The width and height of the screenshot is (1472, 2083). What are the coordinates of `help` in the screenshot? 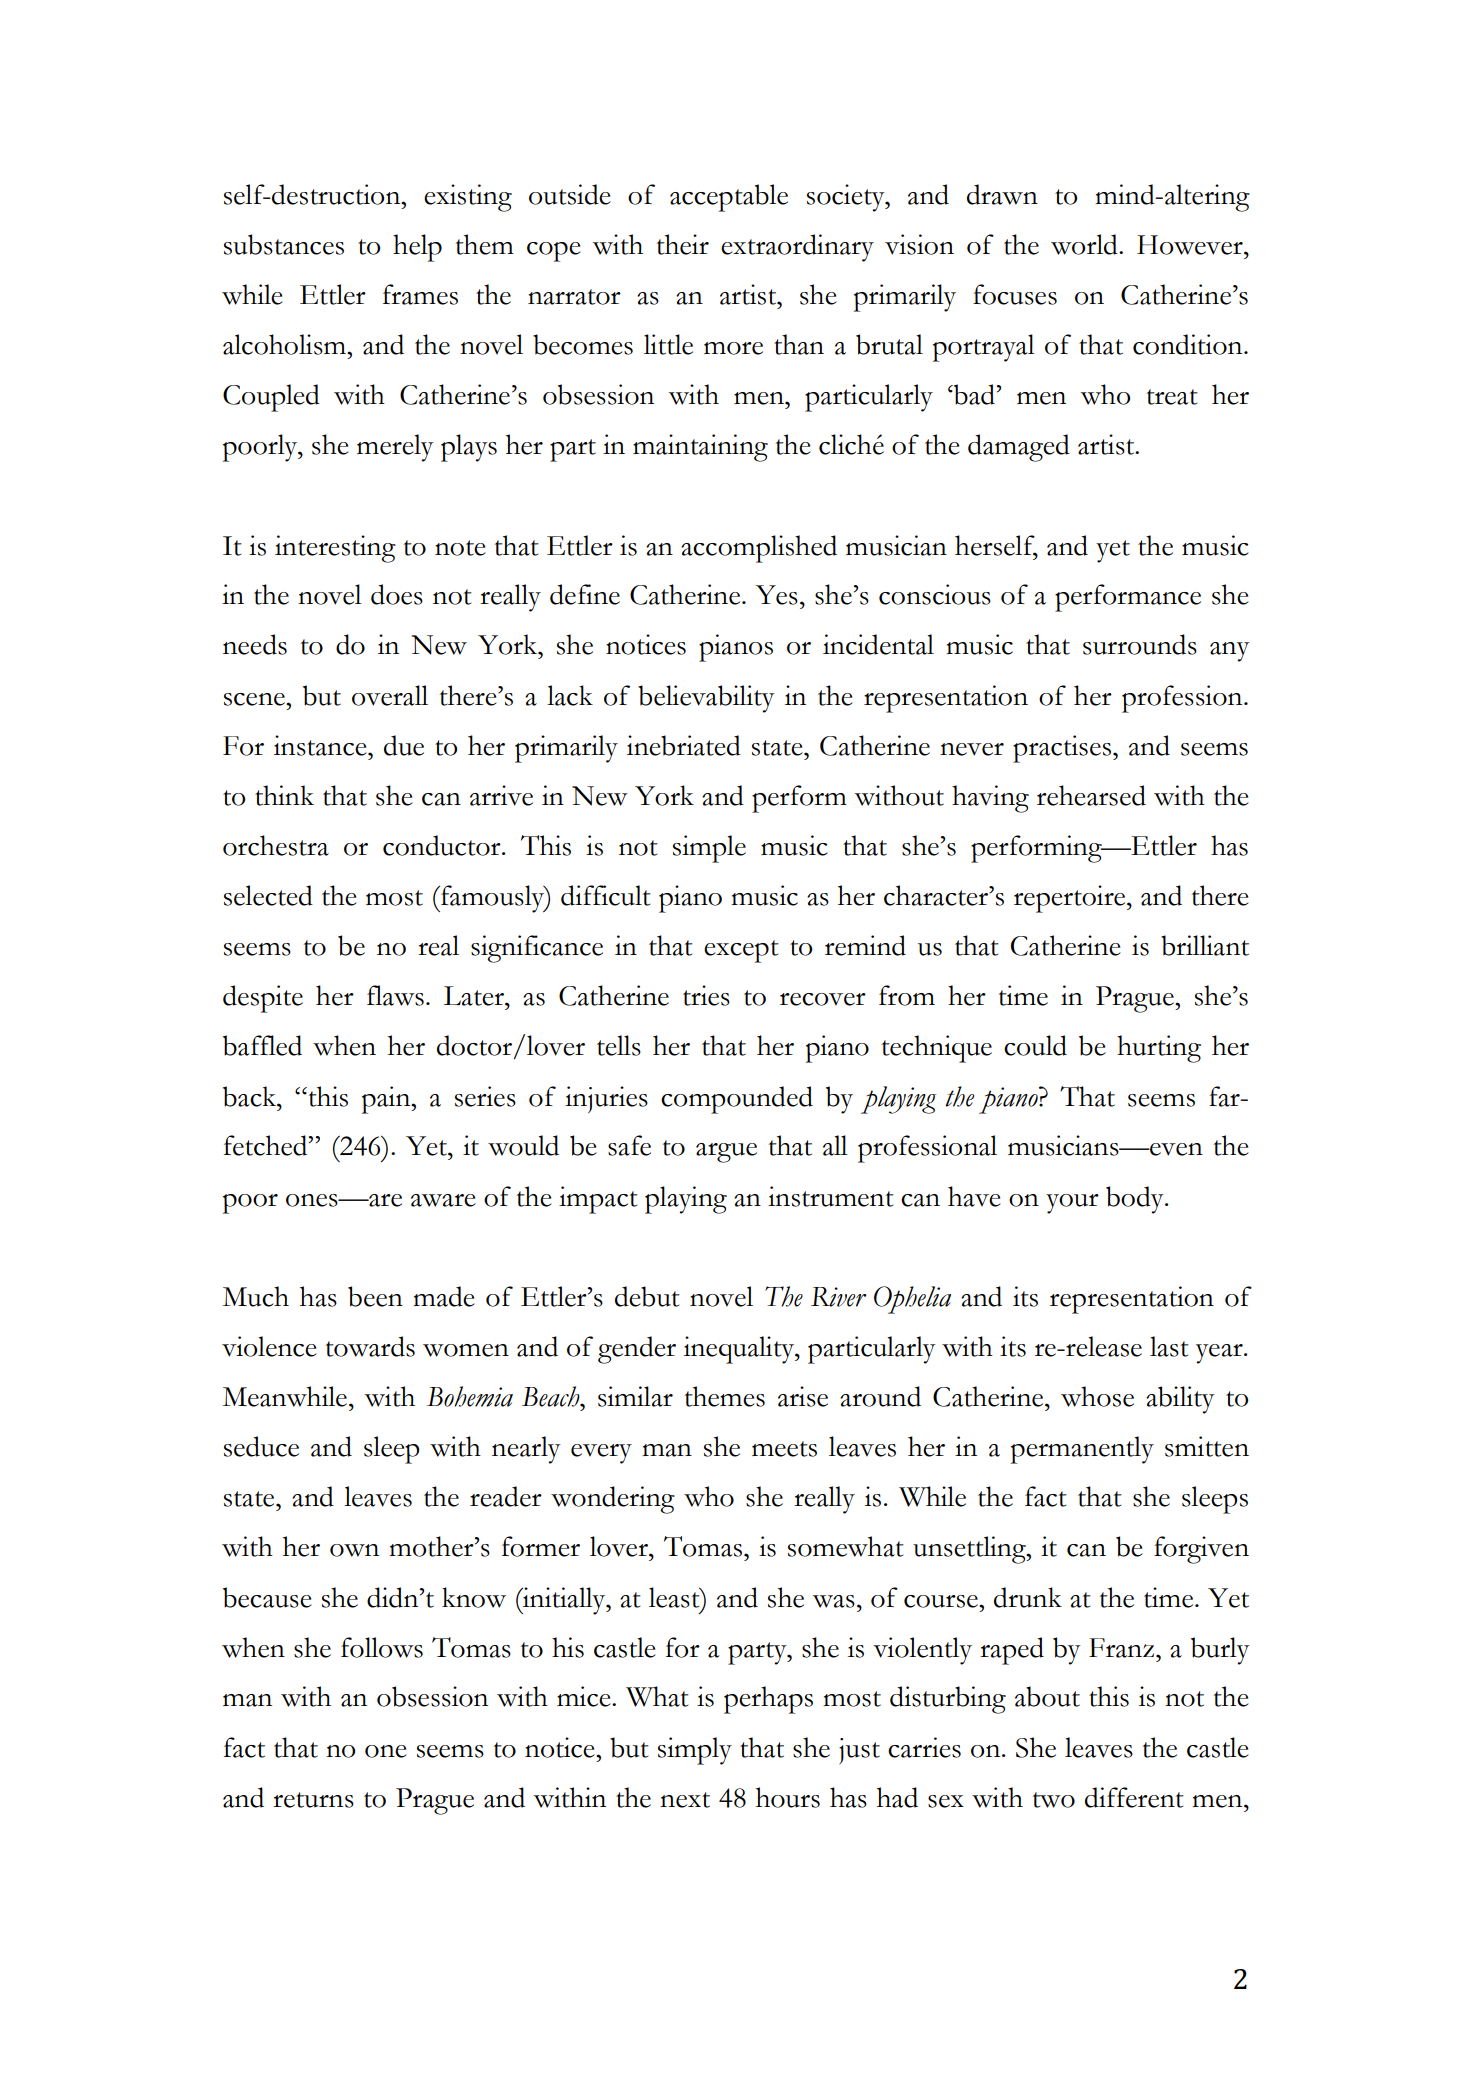 It's located at (417, 248).
